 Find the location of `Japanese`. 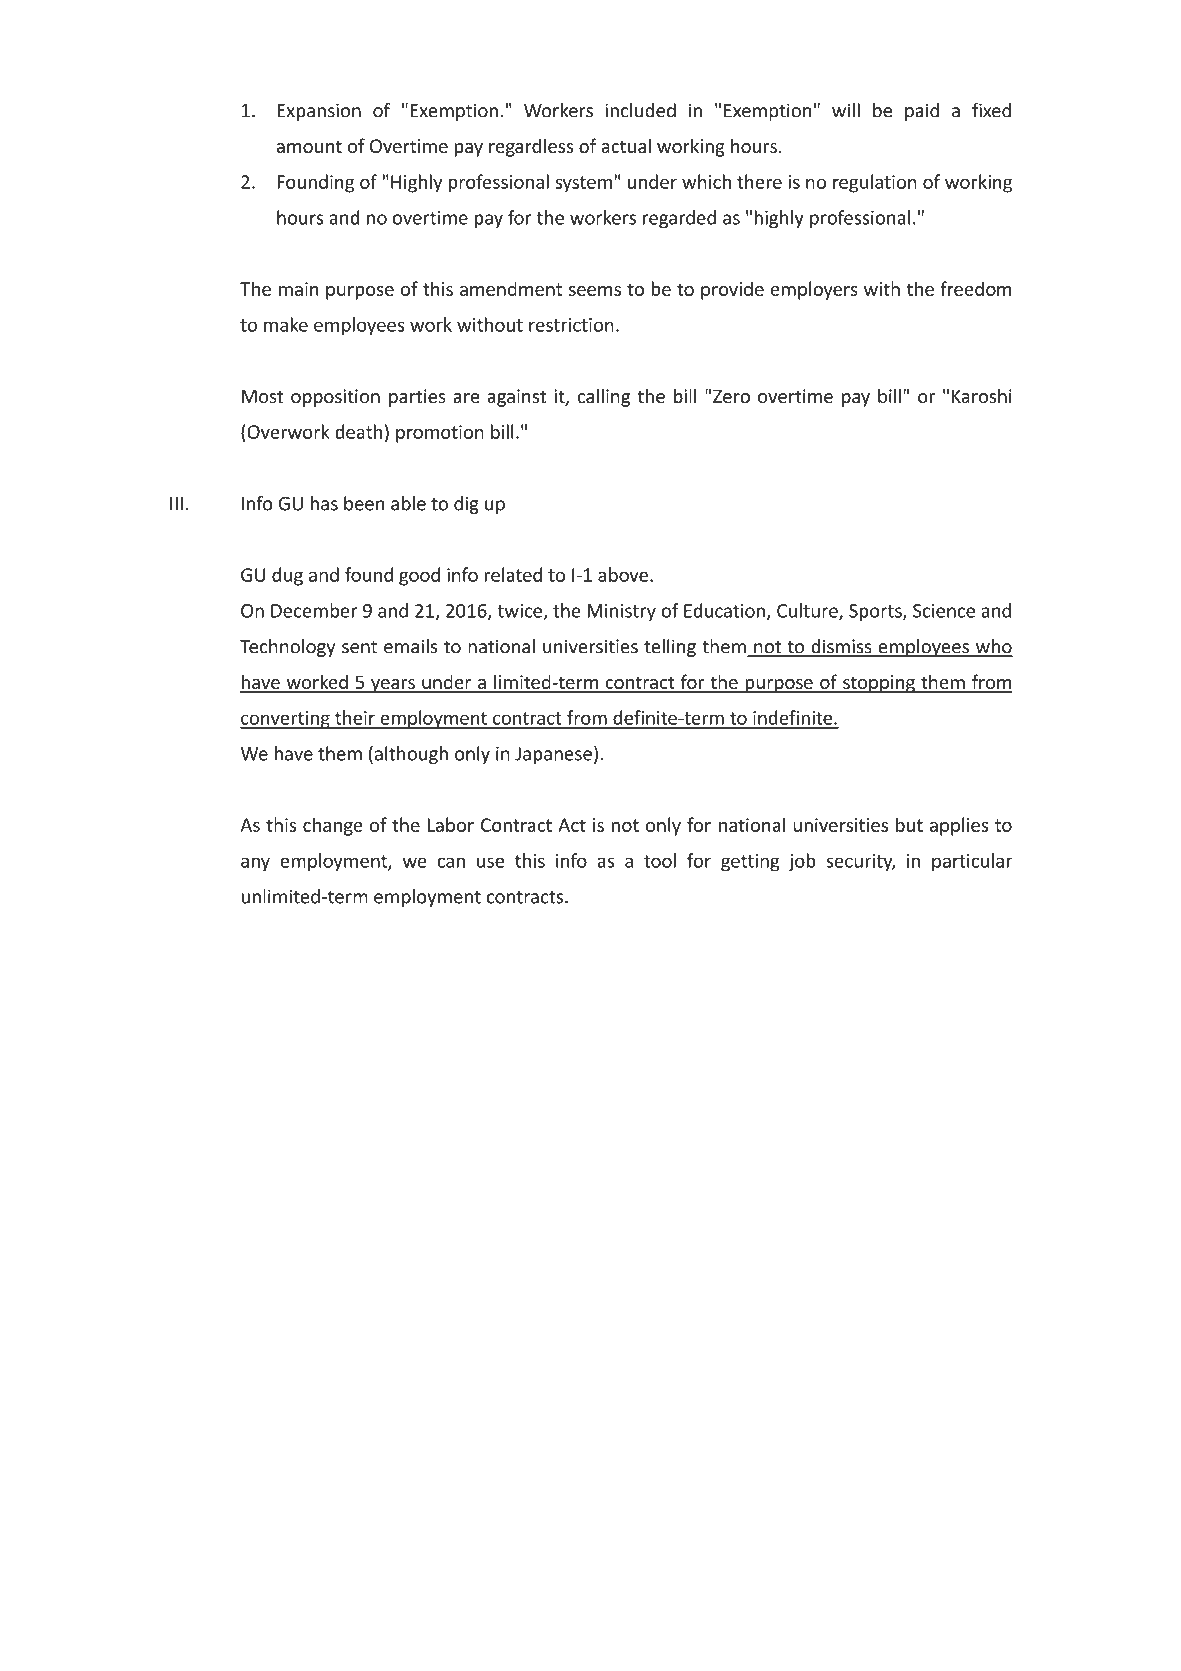

Japanese is located at coordinates (553, 755).
